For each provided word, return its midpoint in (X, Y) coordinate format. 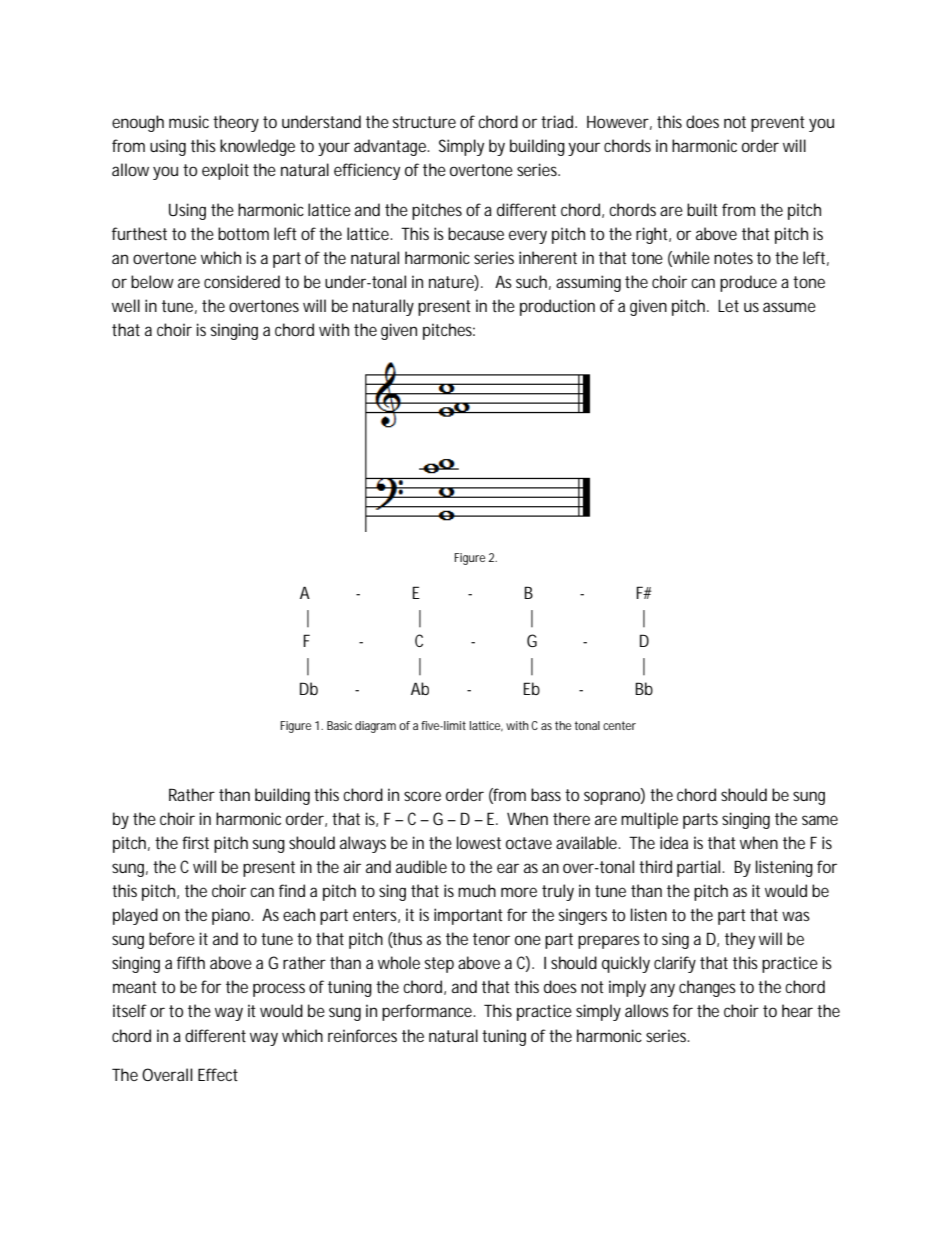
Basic (339, 725)
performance (428, 1012)
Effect (218, 1074)
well (126, 305)
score (422, 796)
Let (728, 306)
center (619, 725)
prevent (778, 124)
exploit (225, 171)
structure (424, 122)
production (557, 307)
